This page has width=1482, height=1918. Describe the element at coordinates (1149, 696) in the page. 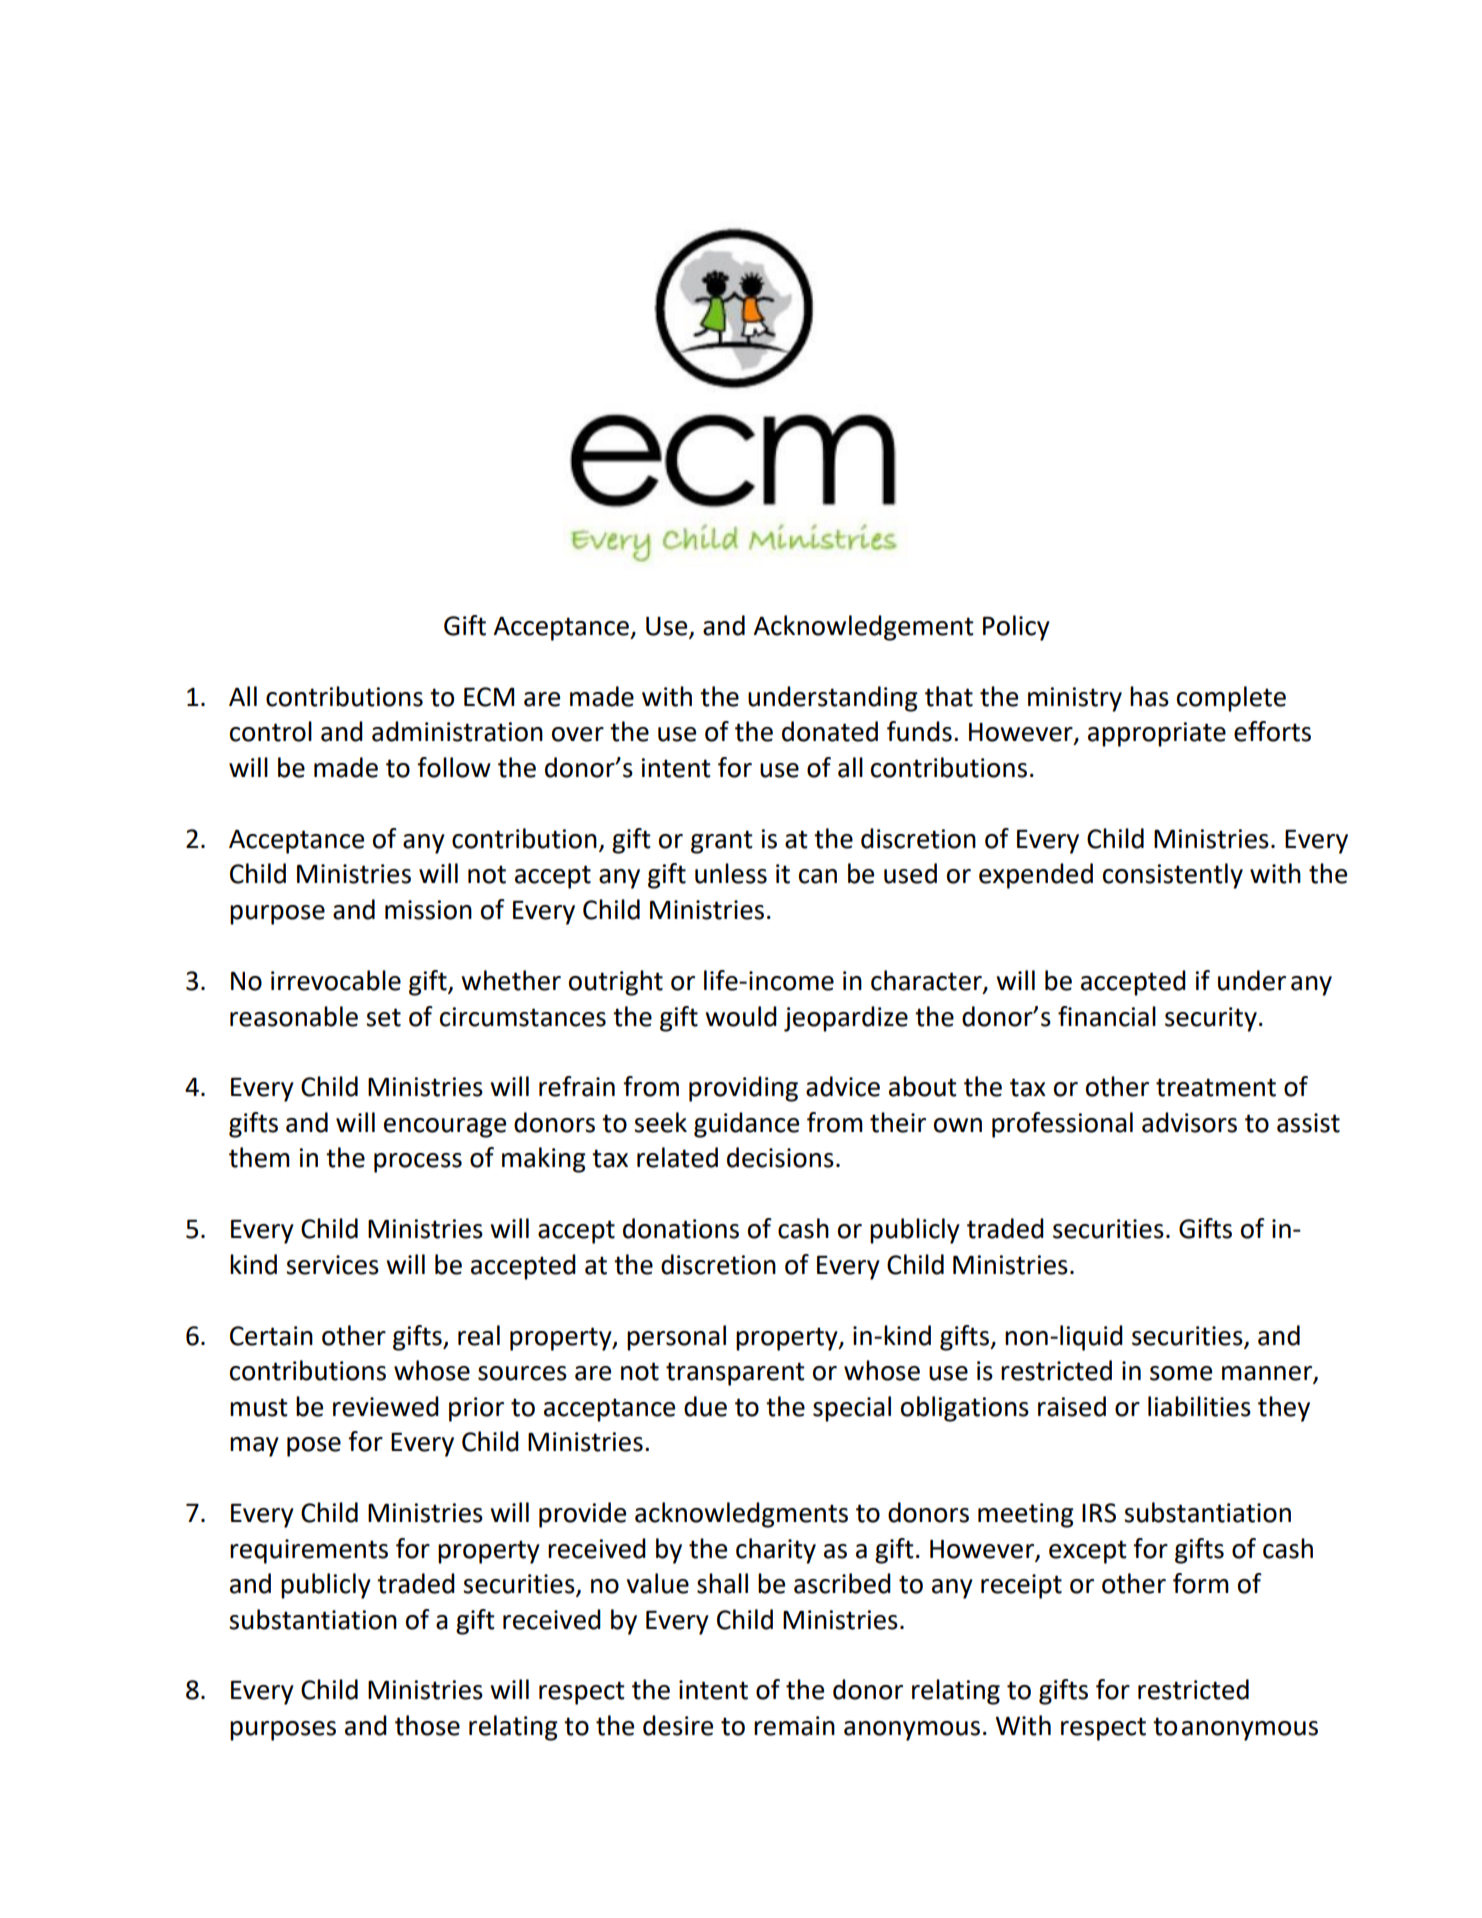

I see `has` at that location.
